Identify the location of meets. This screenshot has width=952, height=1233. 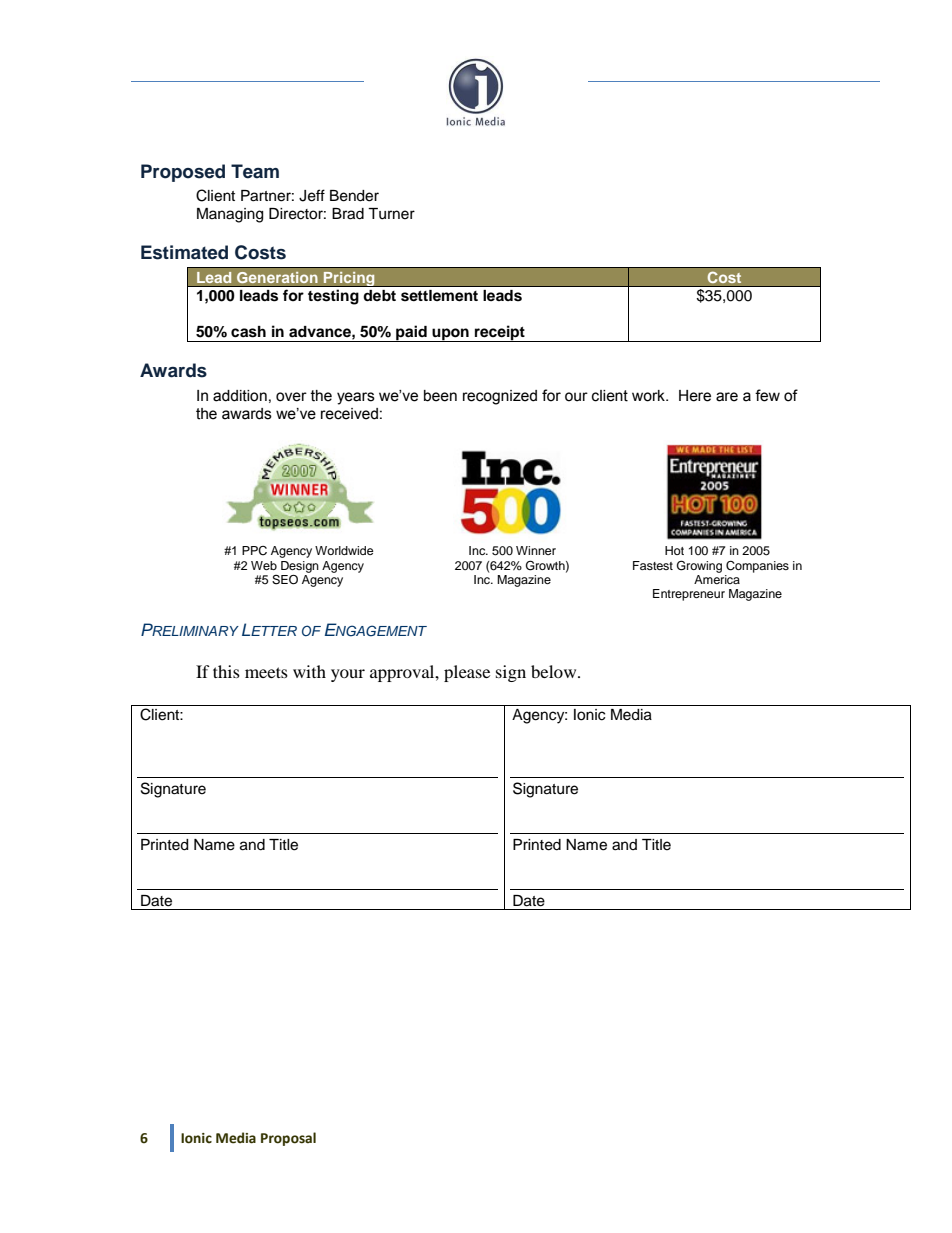
(266, 672).
